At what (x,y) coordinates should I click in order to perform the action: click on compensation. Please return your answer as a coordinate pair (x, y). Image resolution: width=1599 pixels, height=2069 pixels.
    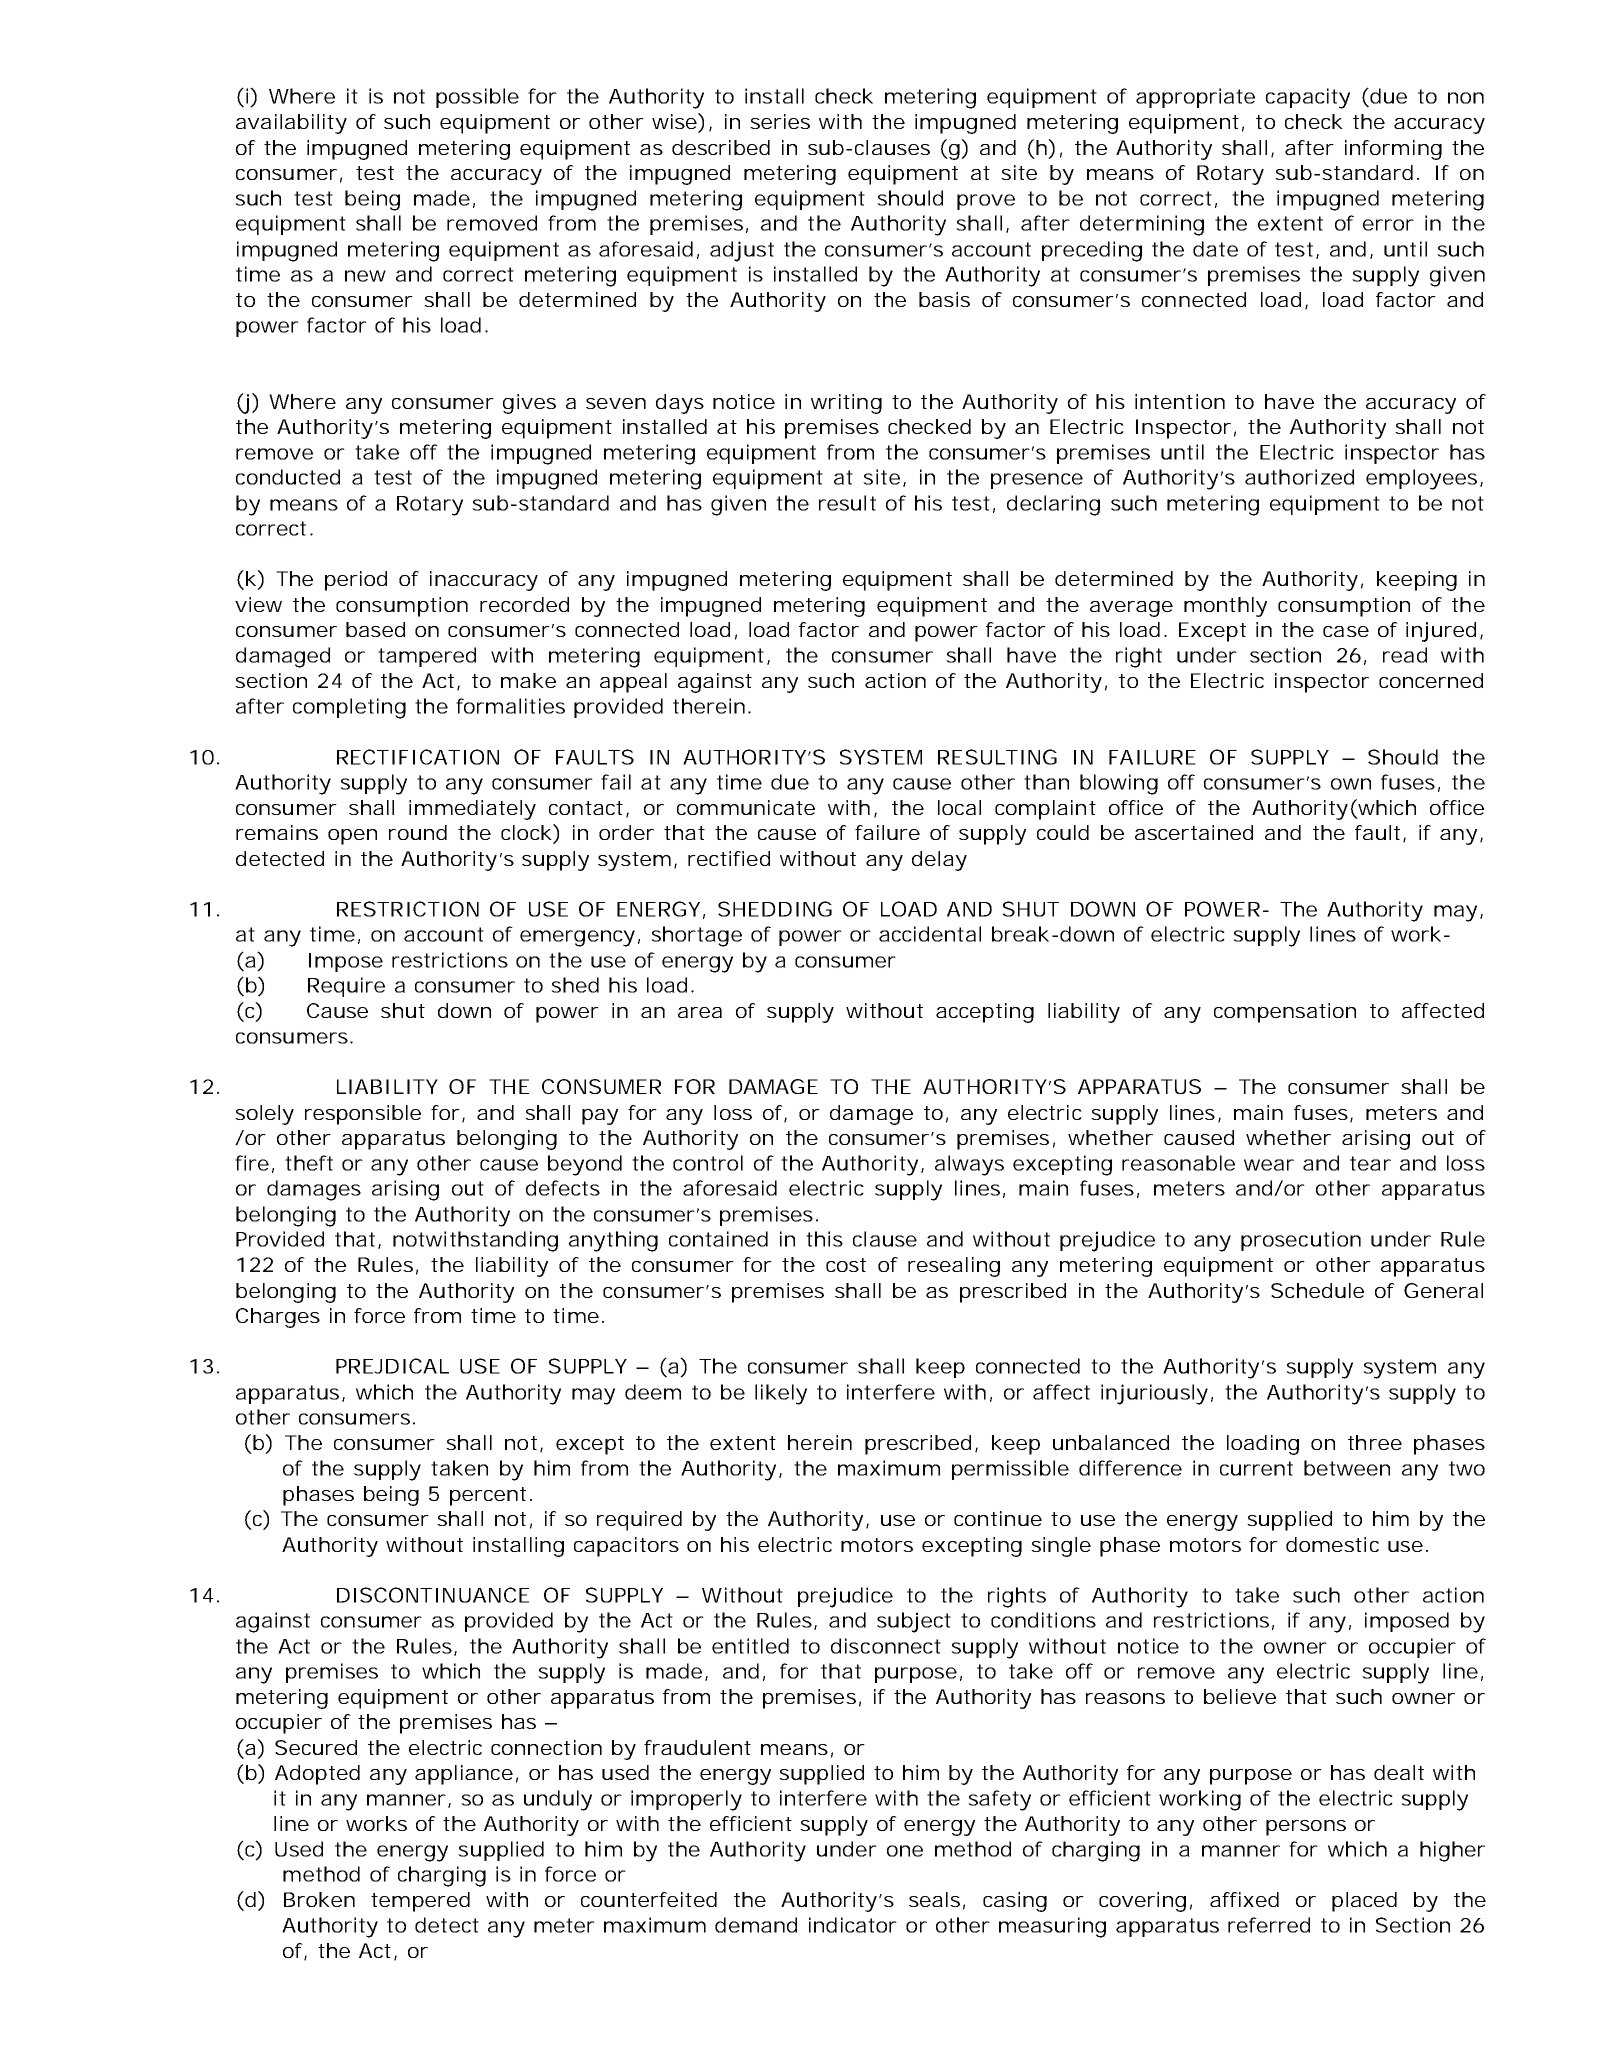
    Looking at the image, I should click on (1285, 1013).
